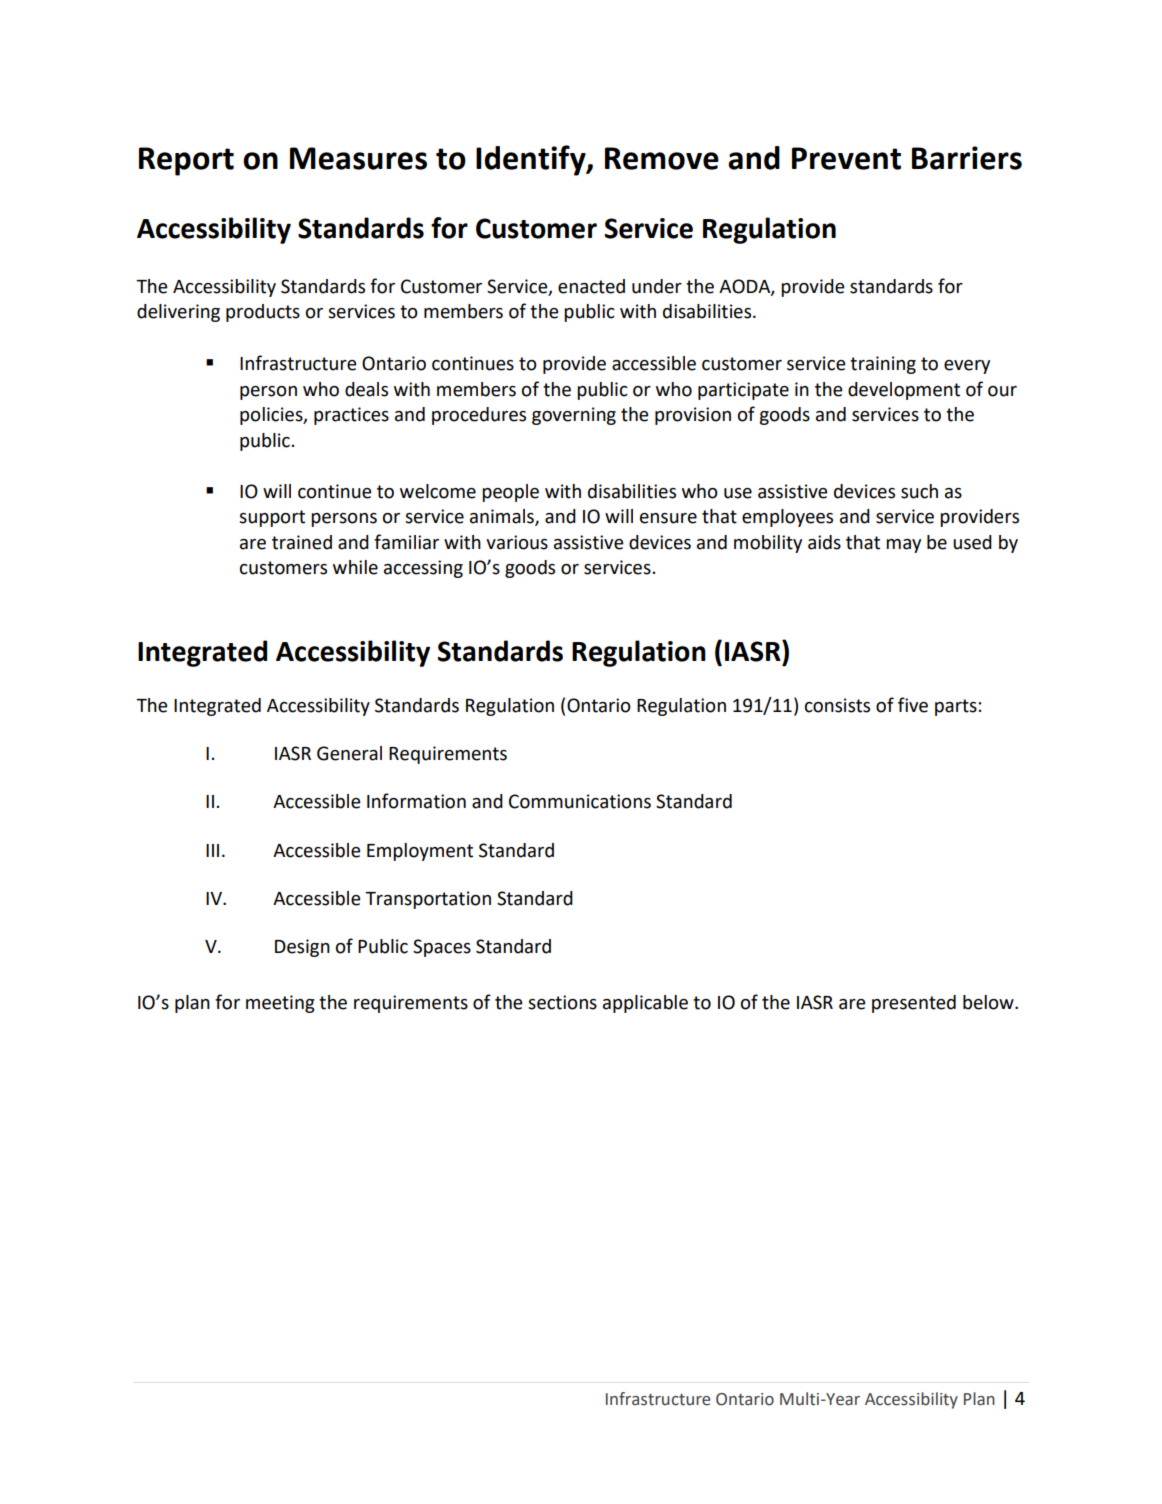  What do you see at coordinates (358, 158) in the image?
I see `Measures` at bounding box center [358, 158].
